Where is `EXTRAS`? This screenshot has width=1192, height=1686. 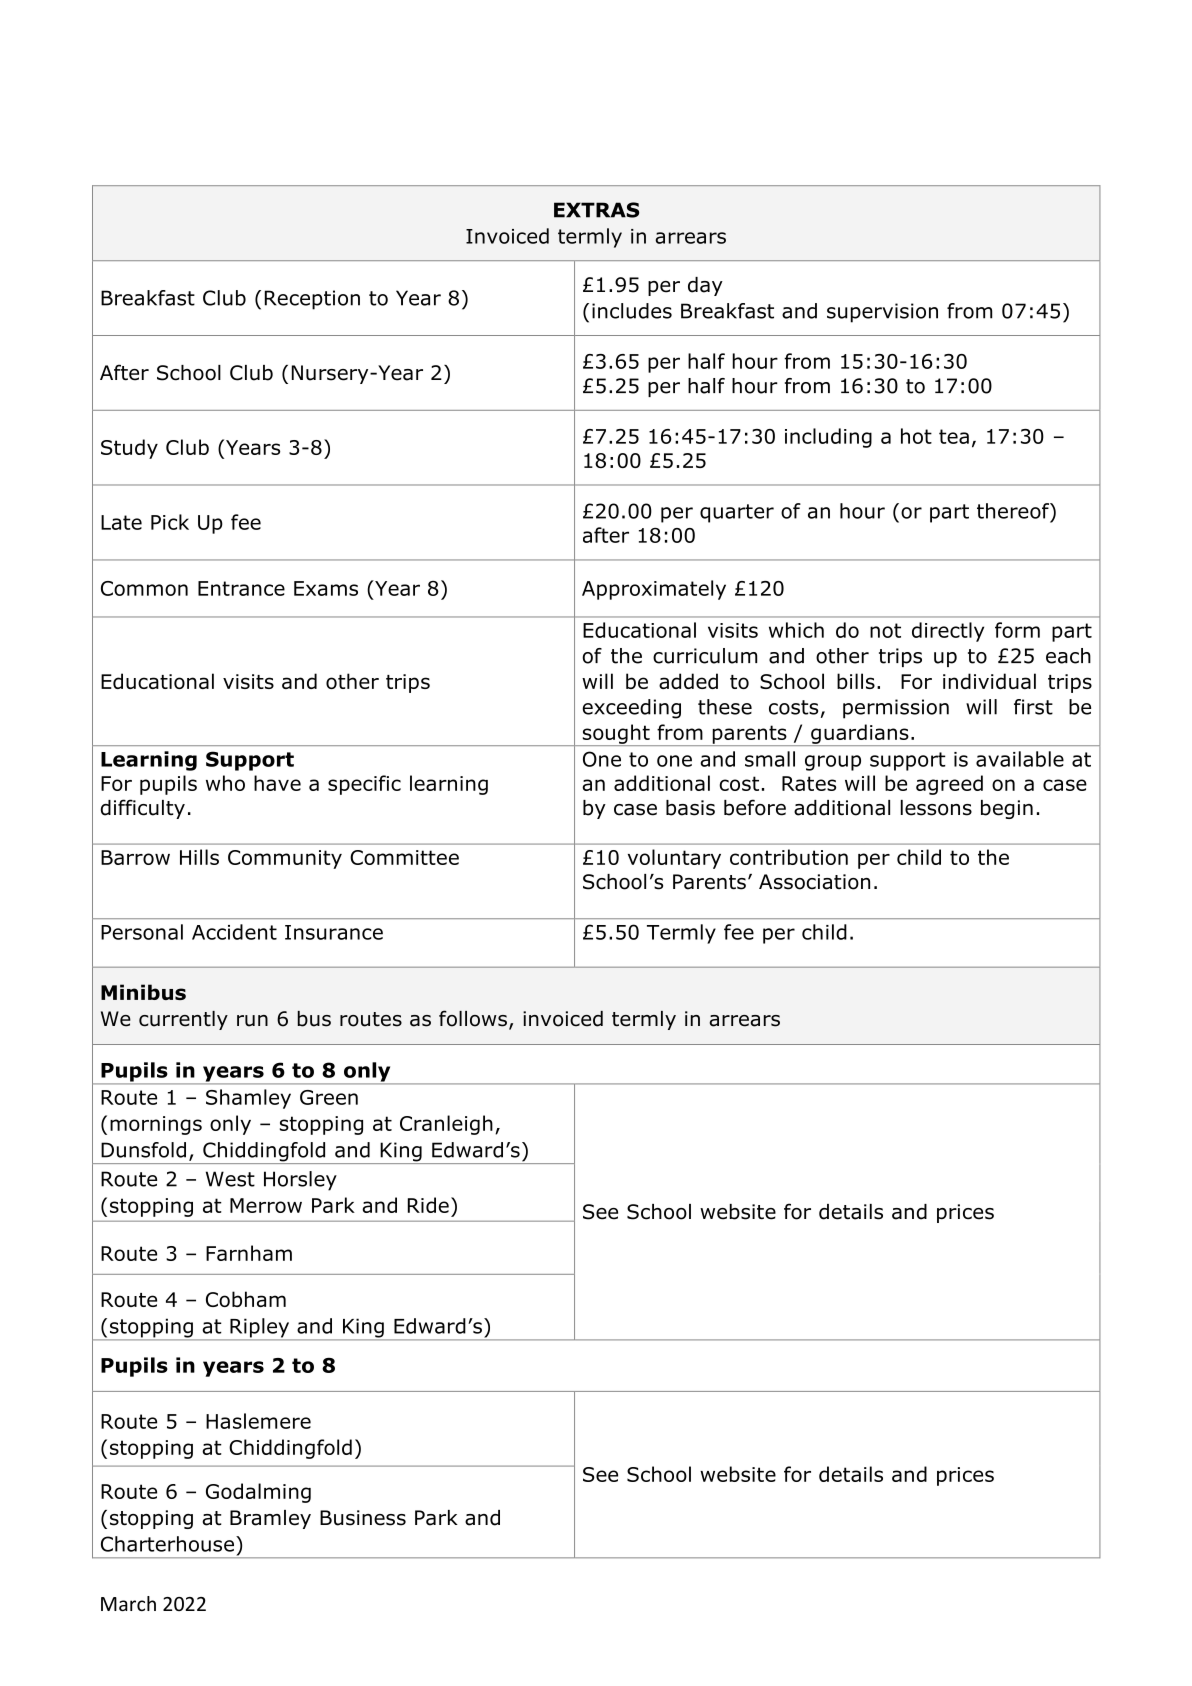
EXTRAS is located at coordinates (596, 210).
